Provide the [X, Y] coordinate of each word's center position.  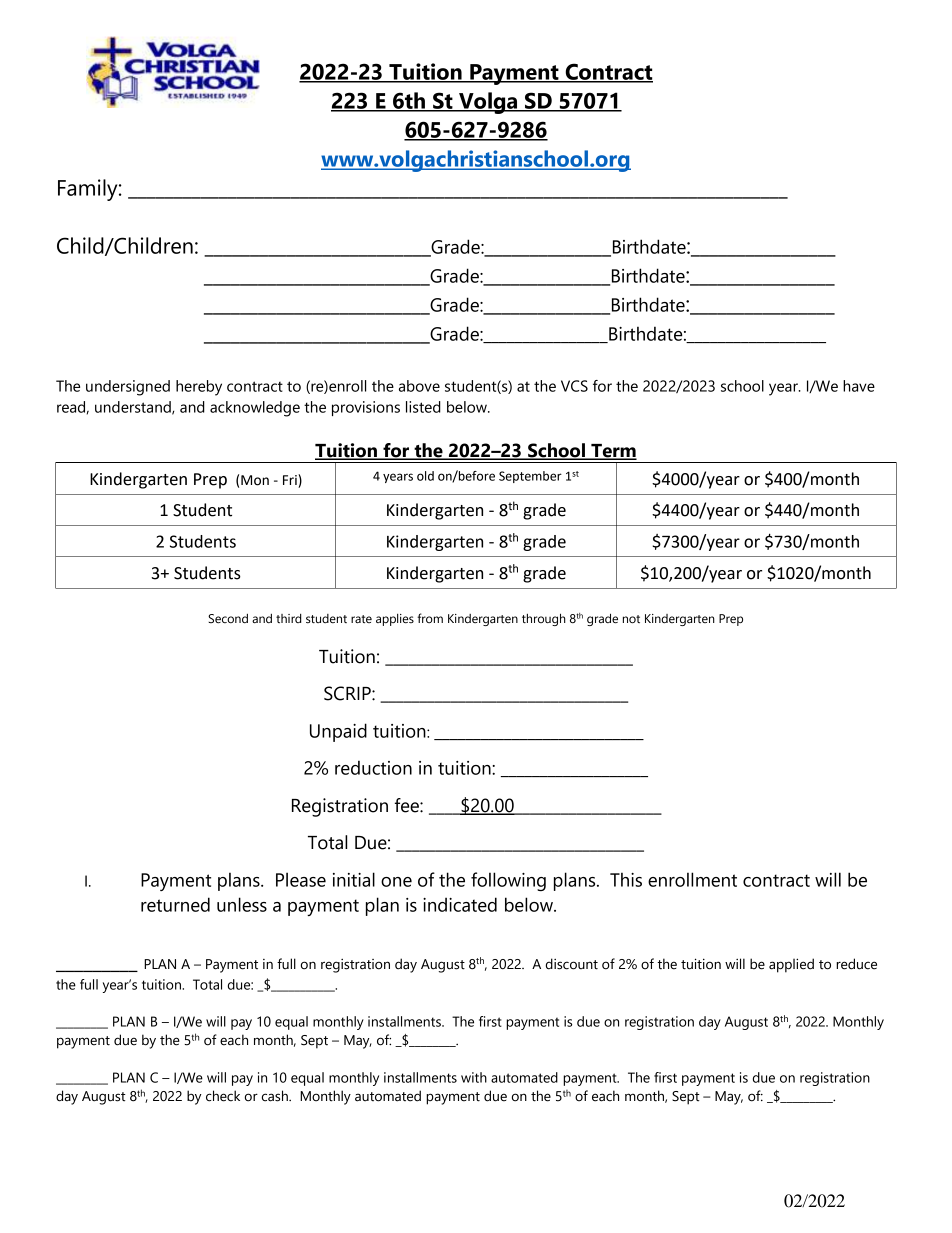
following [508, 881]
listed [423, 407]
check [223, 1096]
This [626, 879]
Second [228, 618]
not [631, 619]
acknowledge [255, 409]
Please [301, 879]
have [859, 386]
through [544, 620]
